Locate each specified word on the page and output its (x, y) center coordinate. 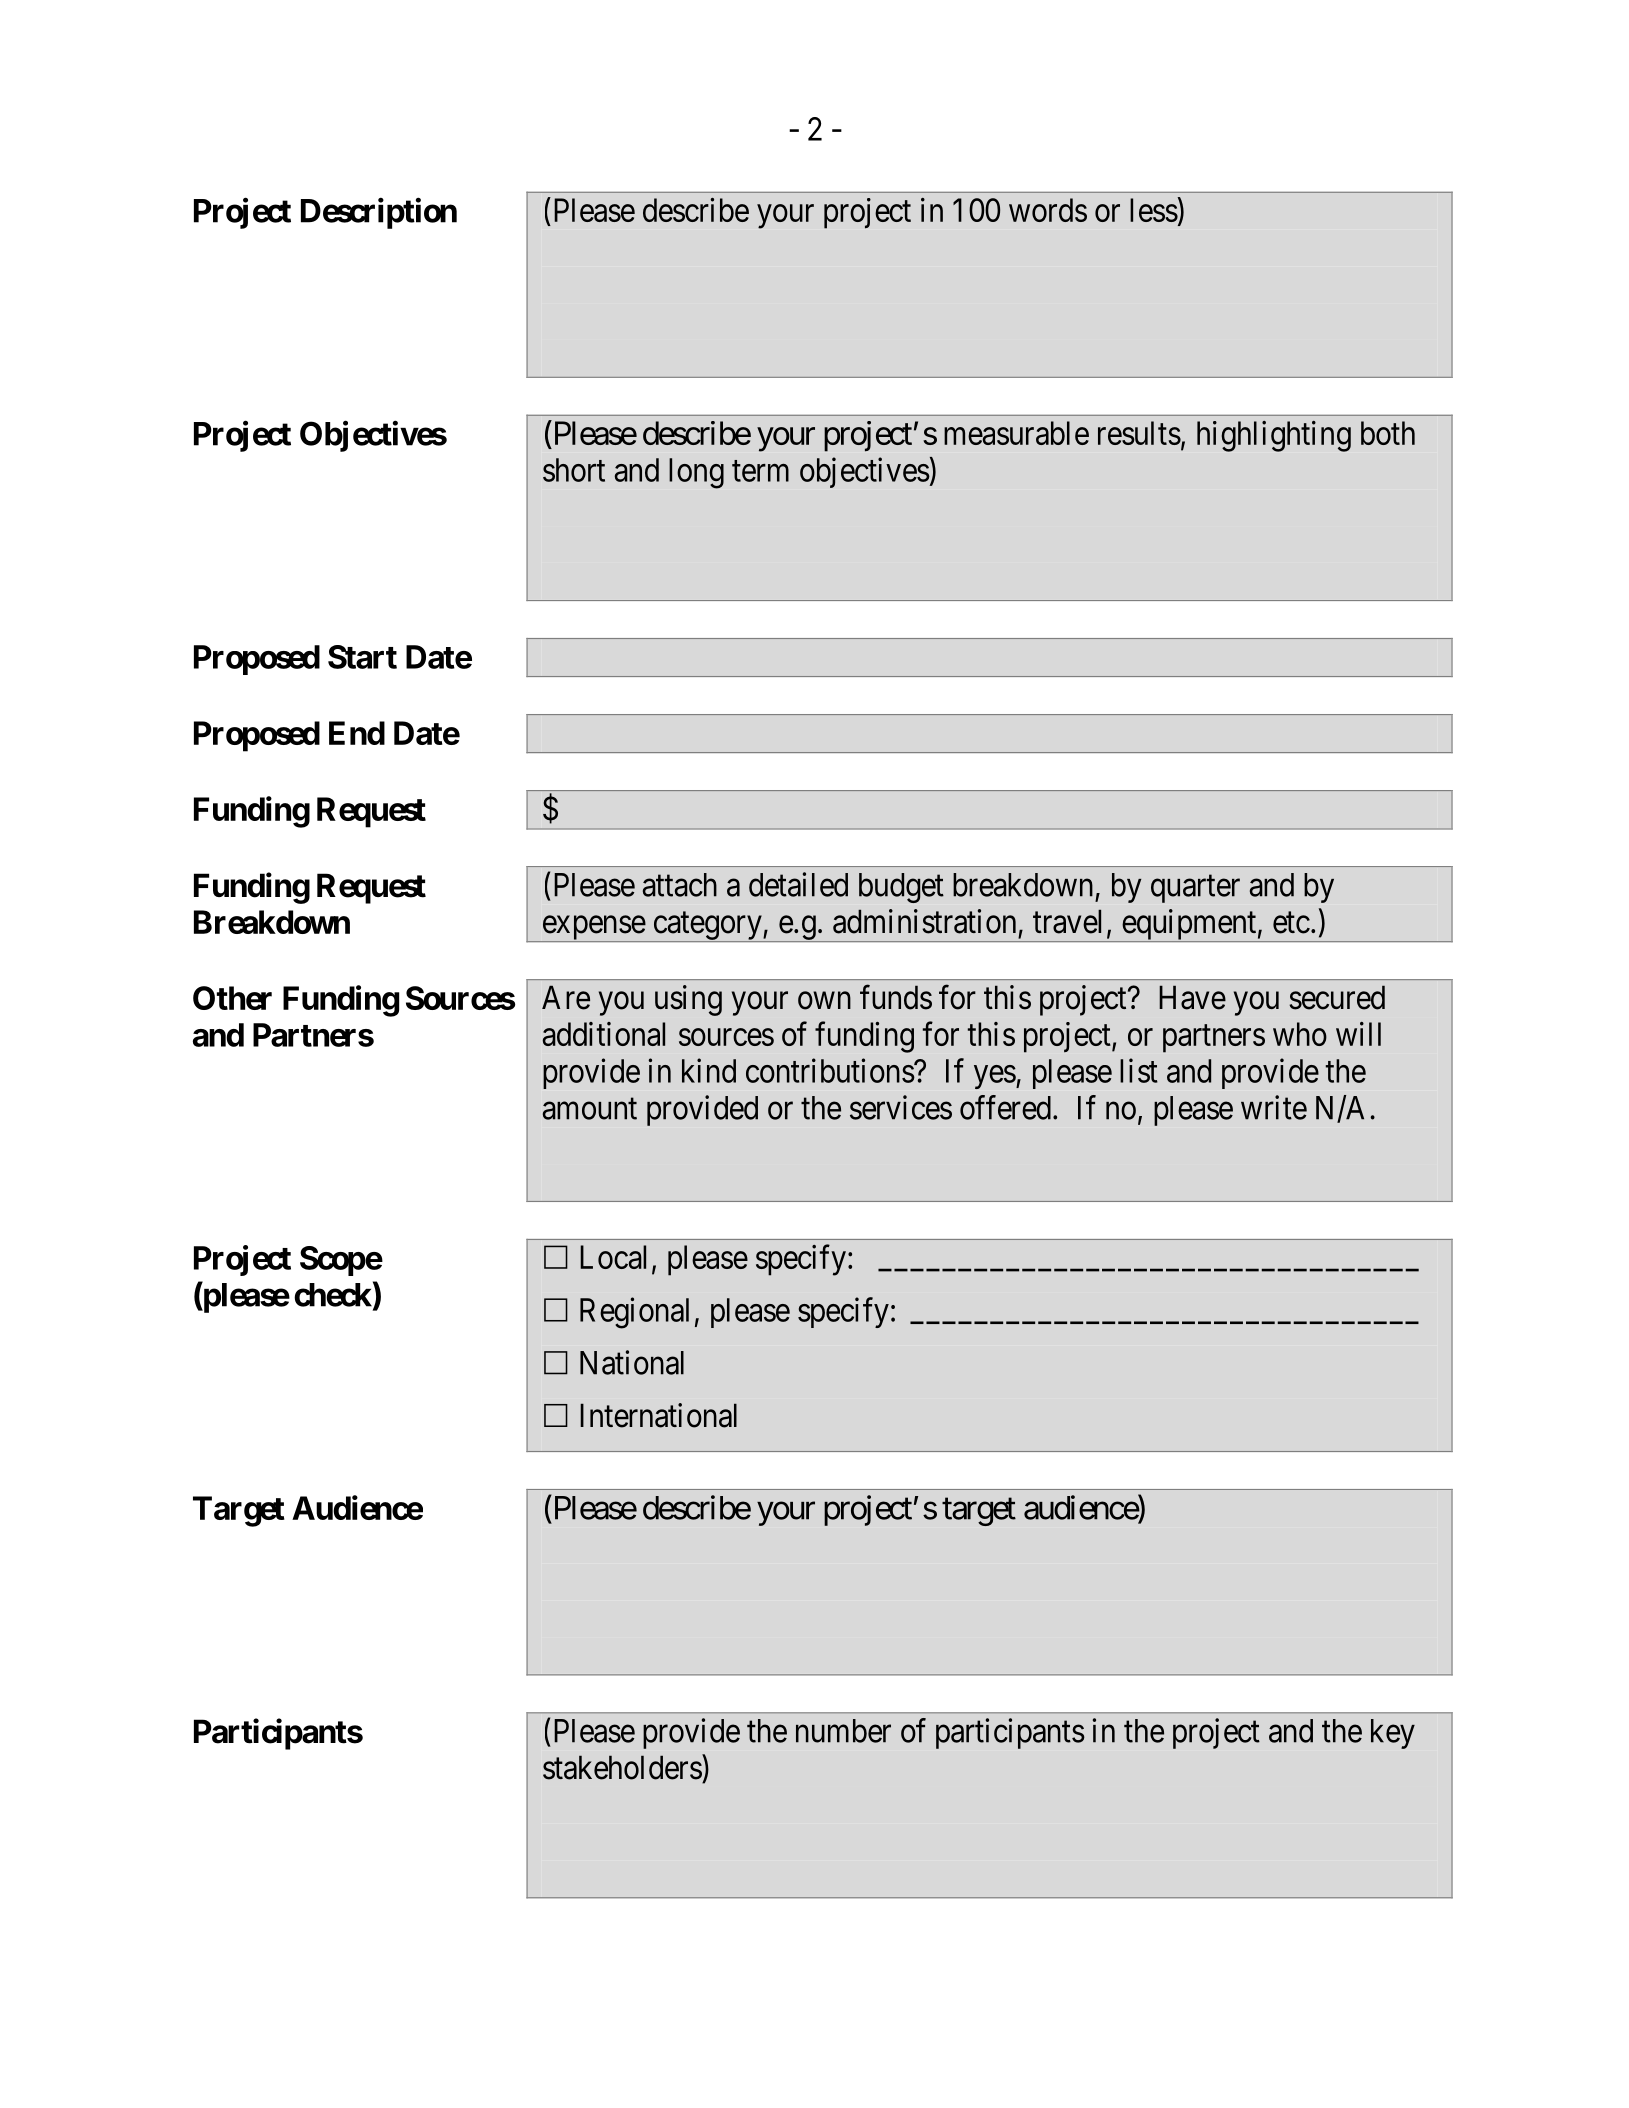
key (1393, 1734)
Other (232, 998)
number (843, 1731)
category (707, 927)
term (760, 471)
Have (1192, 997)
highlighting (1274, 436)
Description (379, 213)
